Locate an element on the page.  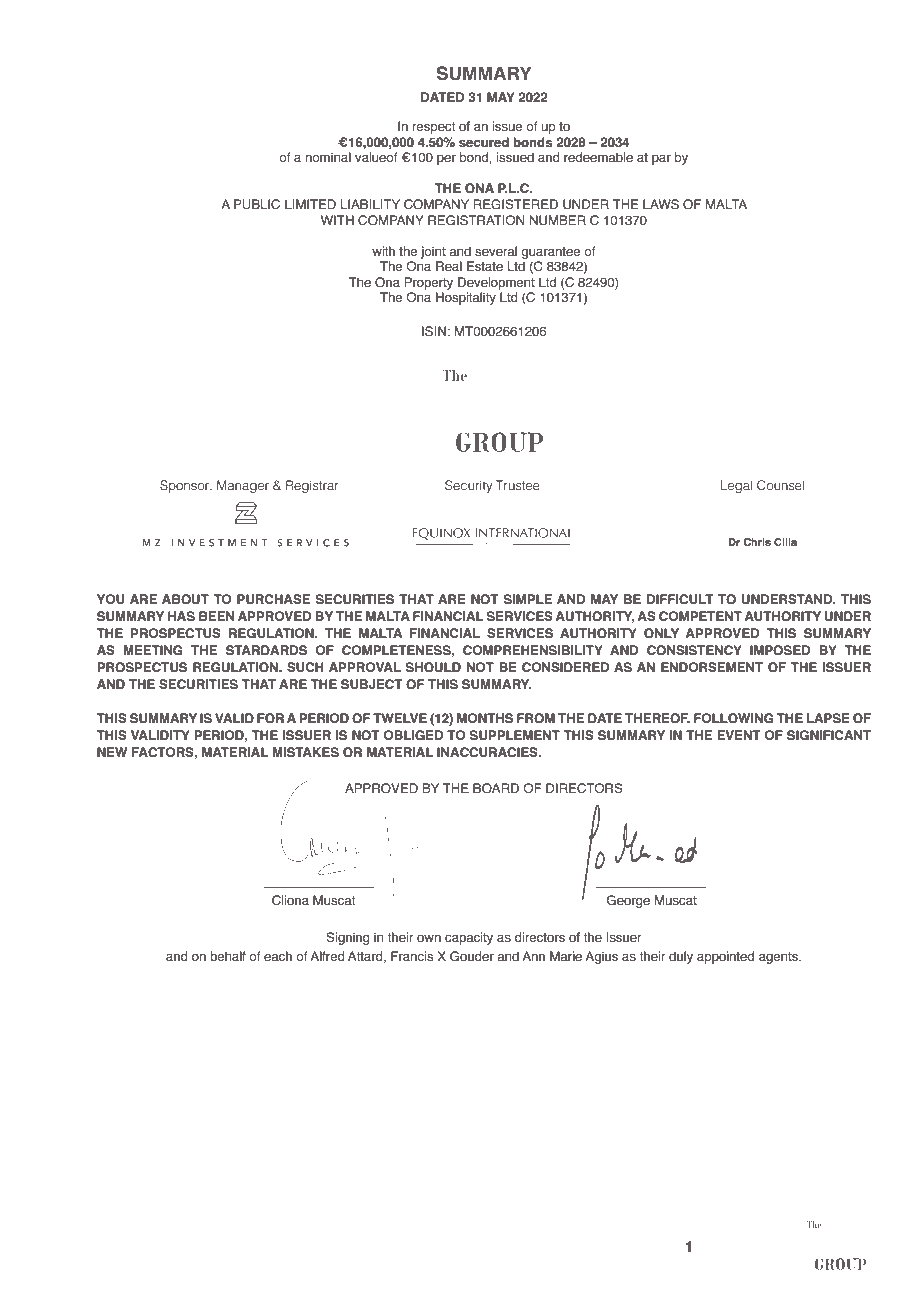
secured is located at coordinates (484, 142).
